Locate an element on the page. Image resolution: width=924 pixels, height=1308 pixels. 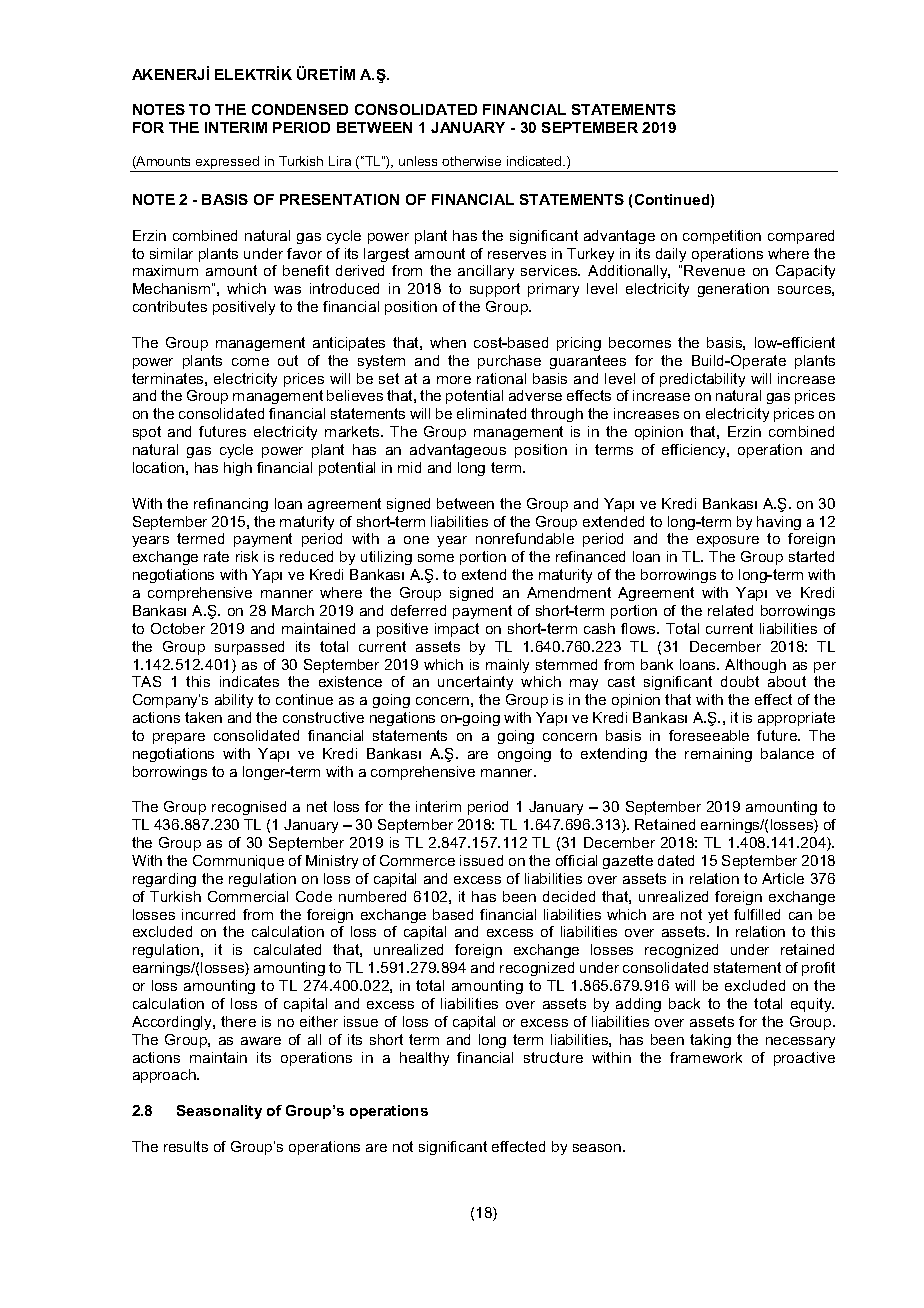
otherwise is located at coordinates (471, 161).
